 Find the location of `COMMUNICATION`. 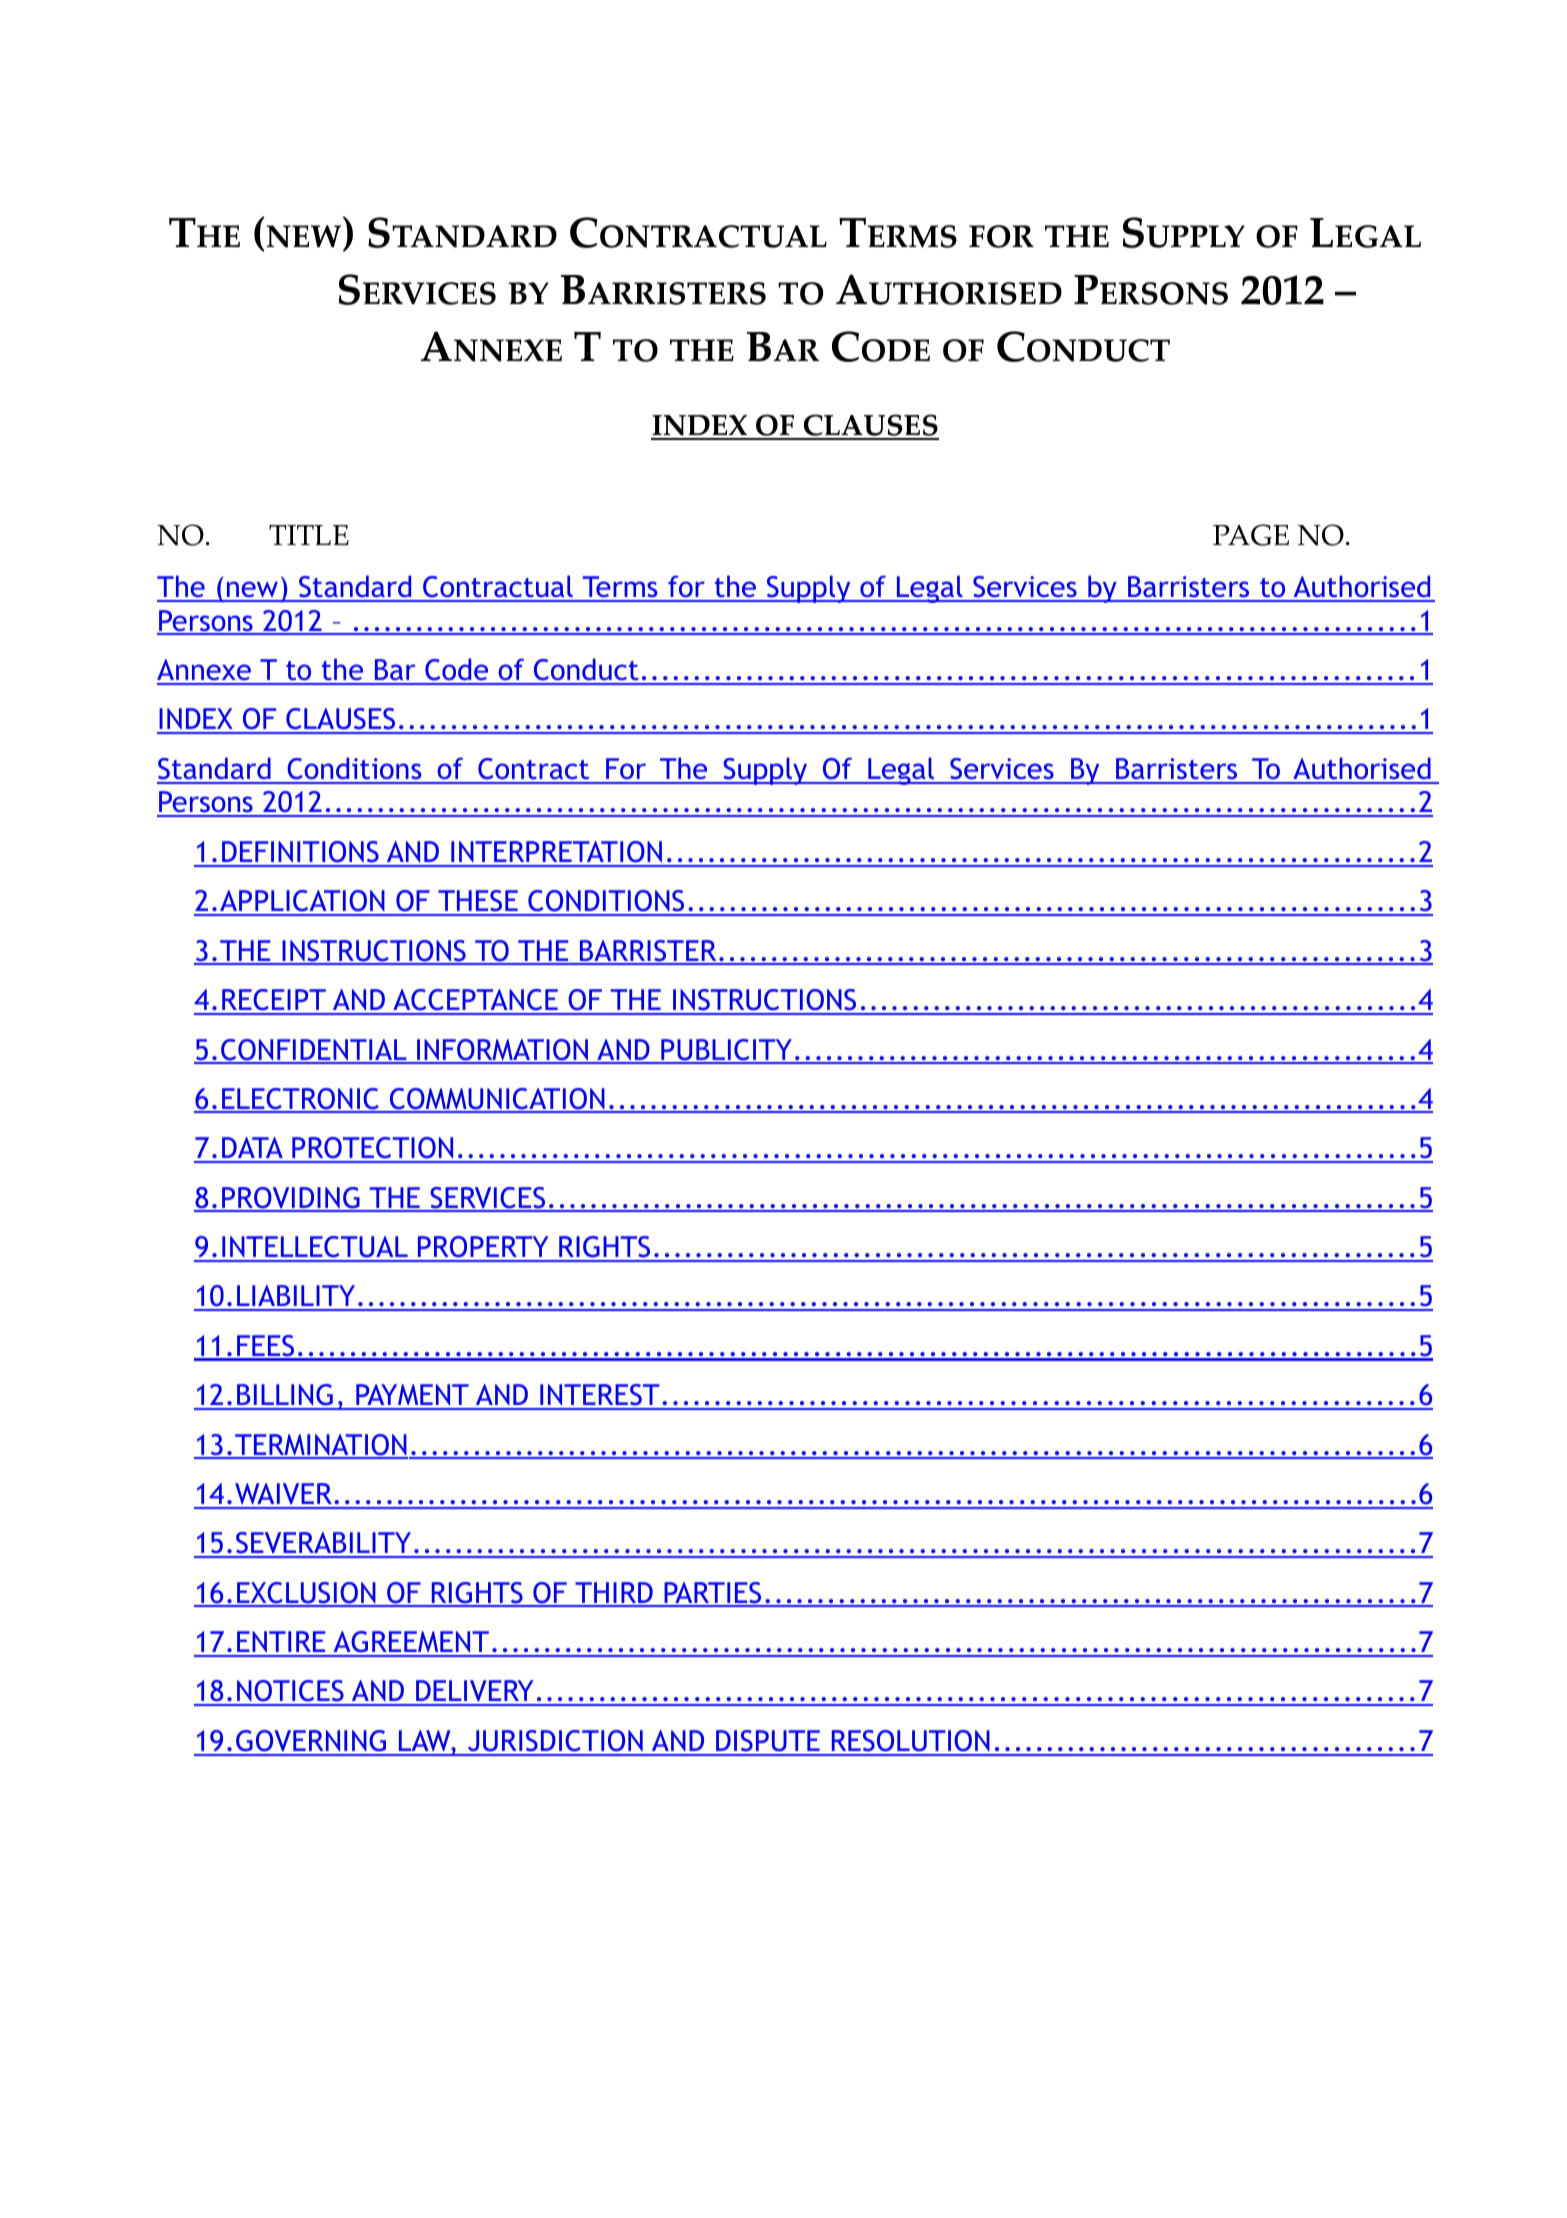

COMMUNICATION is located at coordinates (497, 1100).
